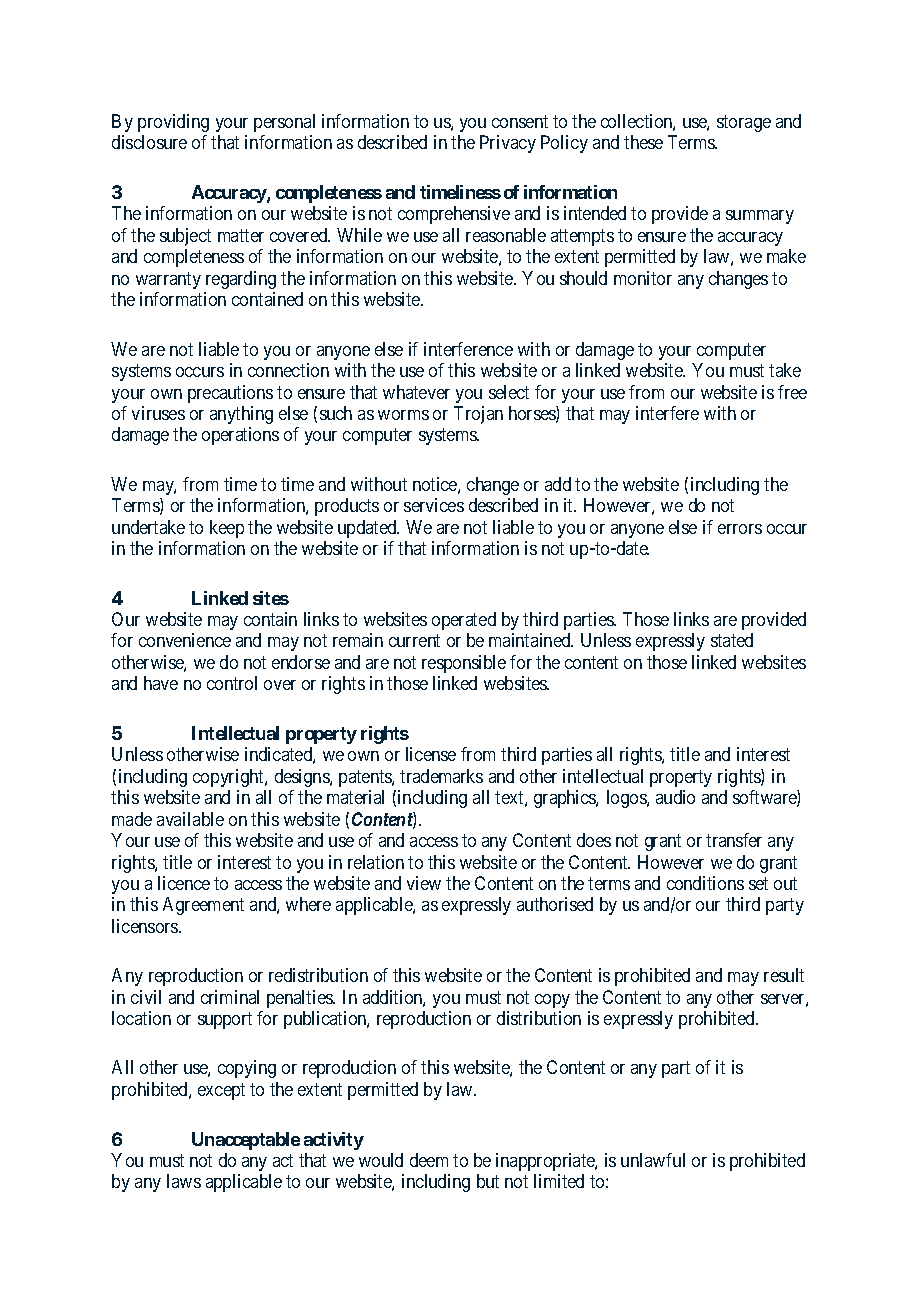 This screenshot has height=1308, width=924. What do you see at coordinates (246, 1141) in the screenshot?
I see `Unacceptable` at bounding box center [246, 1141].
